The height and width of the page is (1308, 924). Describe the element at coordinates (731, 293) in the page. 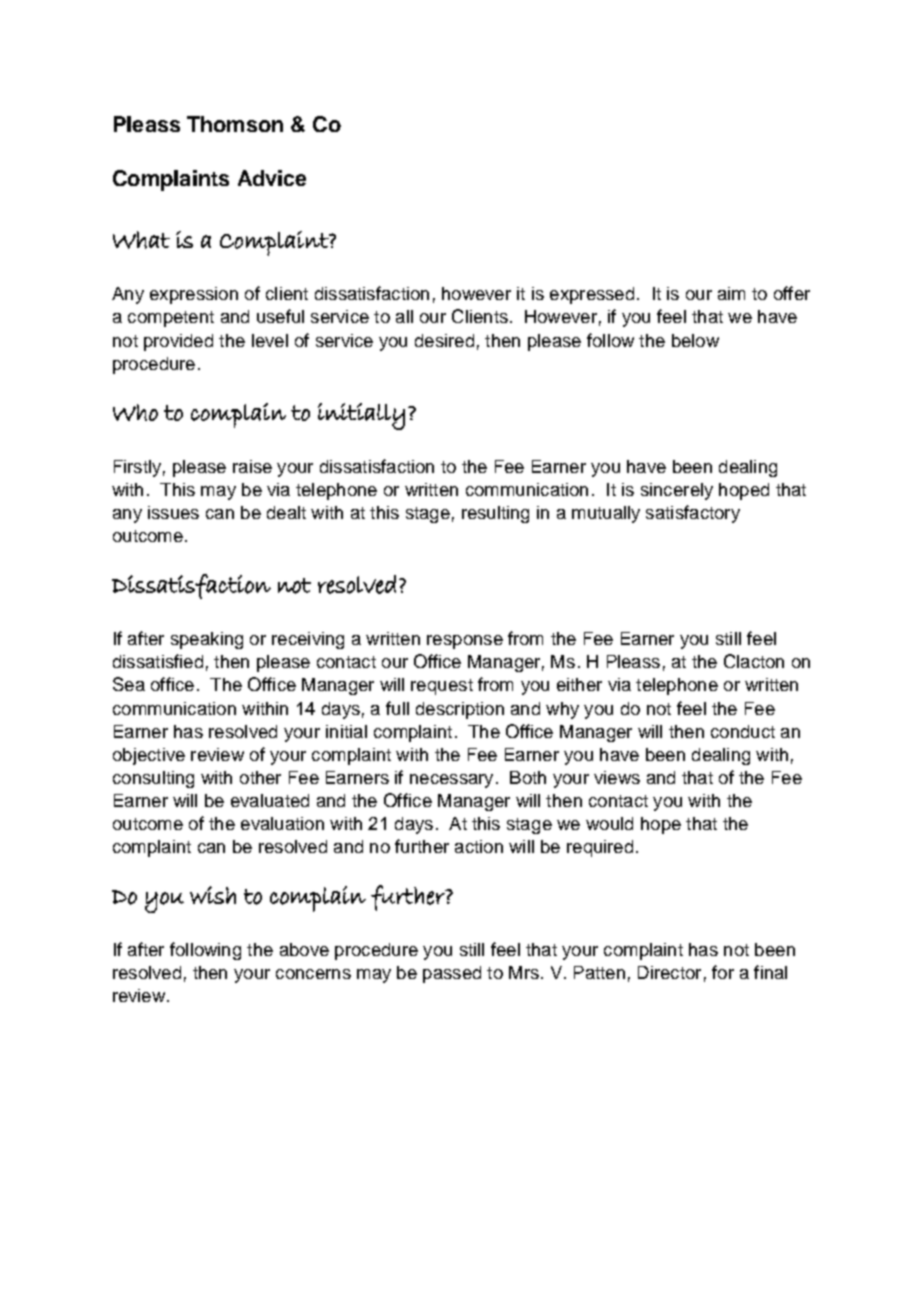

I see `aim` at that location.
